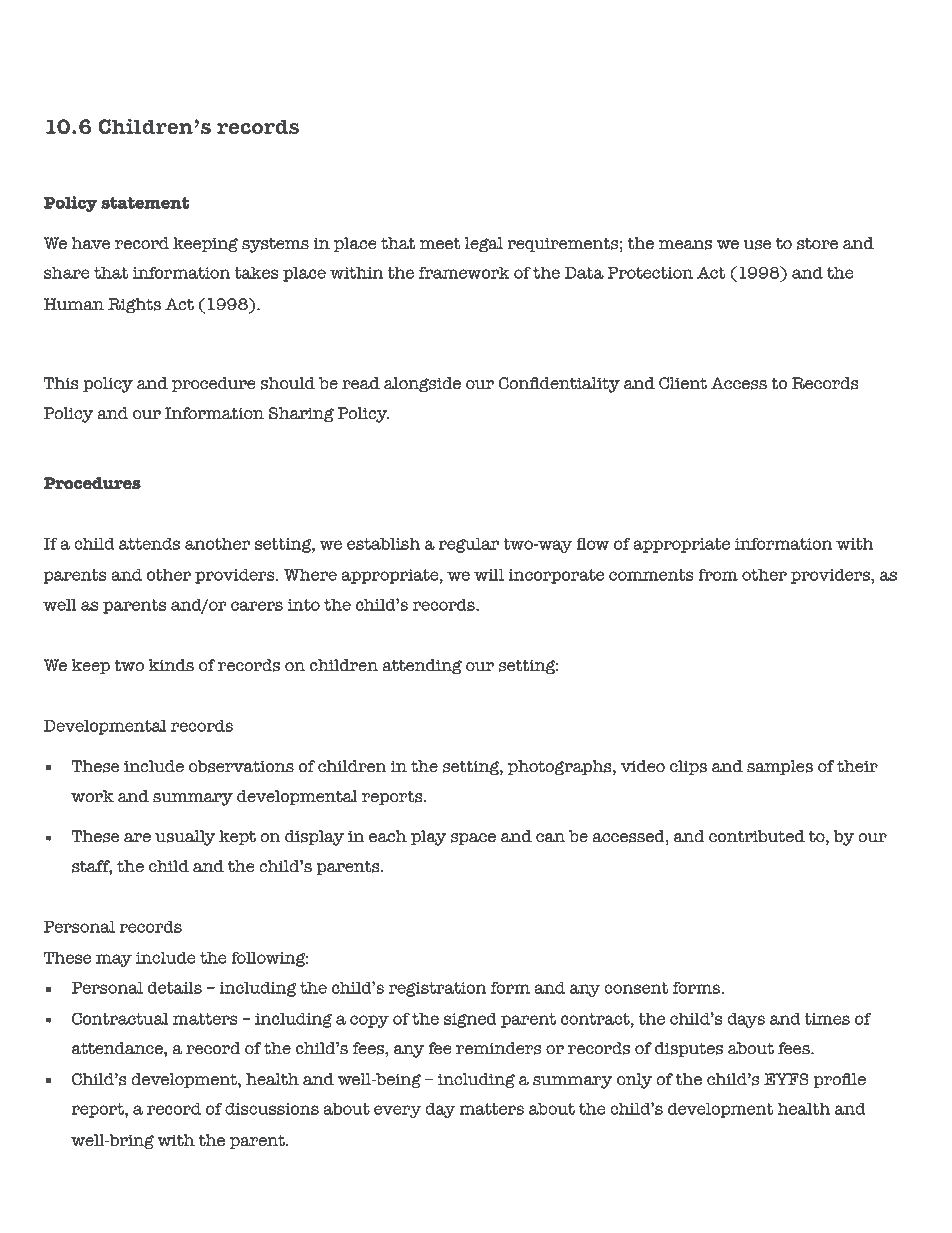  What do you see at coordinates (473, 839) in the screenshot?
I see `space` at bounding box center [473, 839].
